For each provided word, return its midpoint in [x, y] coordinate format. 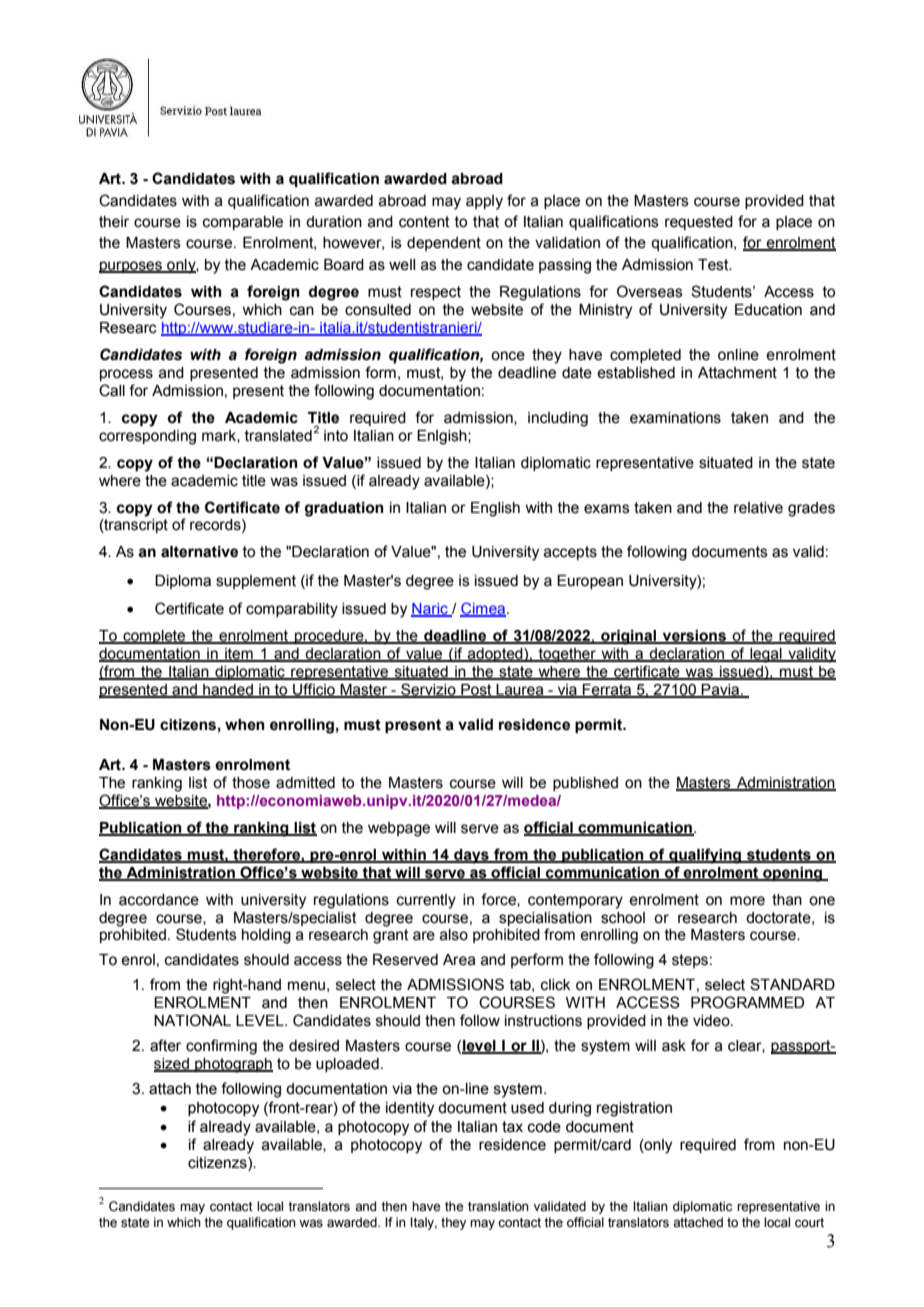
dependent [444, 244]
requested [699, 223]
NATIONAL [192, 1020]
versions [694, 637]
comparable [243, 223]
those [251, 783]
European [590, 582]
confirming [221, 1047]
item [239, 655]
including [558, 419]
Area [459, 960]
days [471, 856]
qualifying [705, 856]
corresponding [147, 437]
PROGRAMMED [747, 1002]
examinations [675, 418]
